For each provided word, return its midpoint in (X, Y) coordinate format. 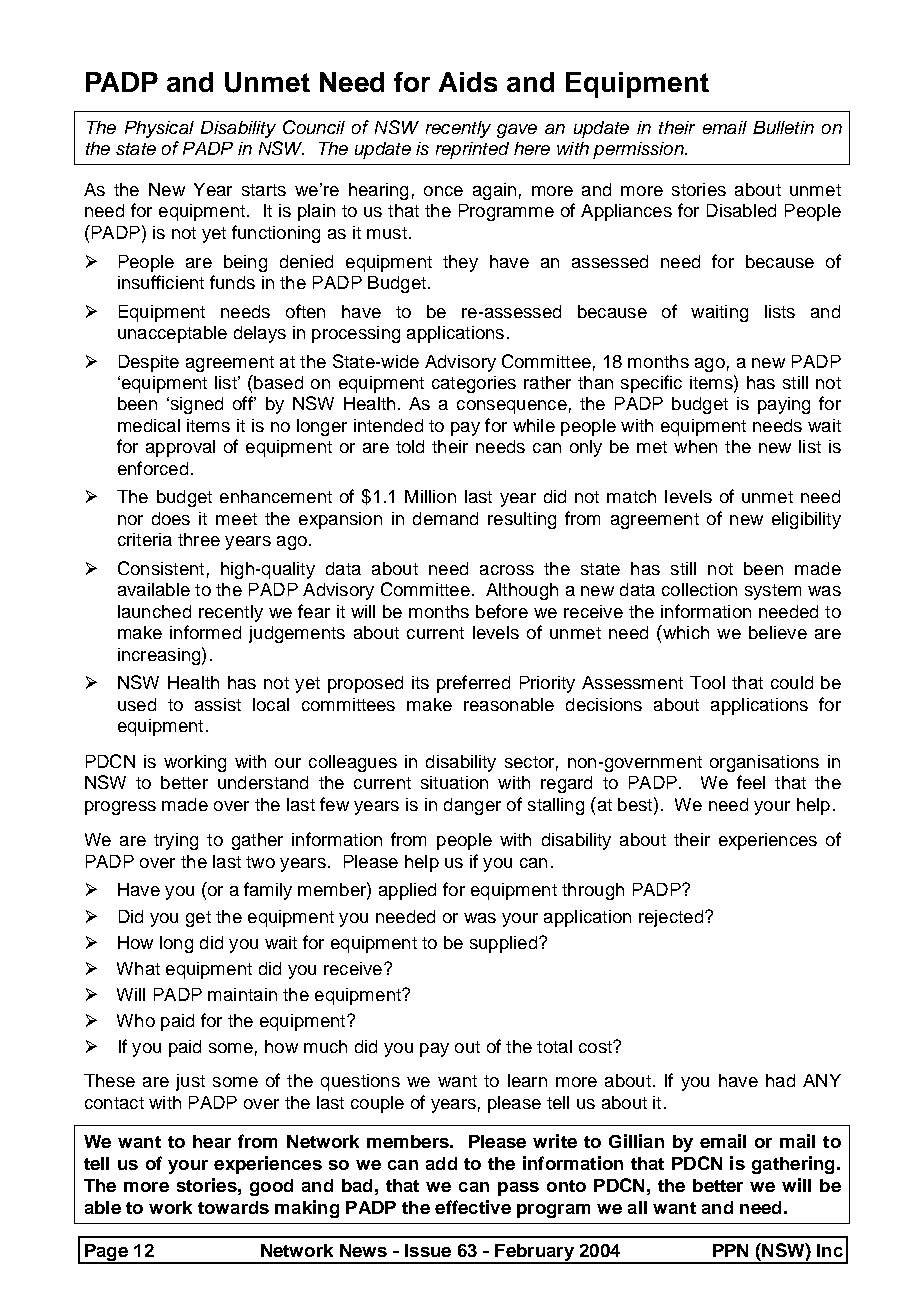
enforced (153, 468)
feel (751, 782)
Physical (159, 129)
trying (176, 841)
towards (233, 1207)
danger (472, 806)
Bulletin (783, 127)
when (695, 446)
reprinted (472, 150)
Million (430, 496)
